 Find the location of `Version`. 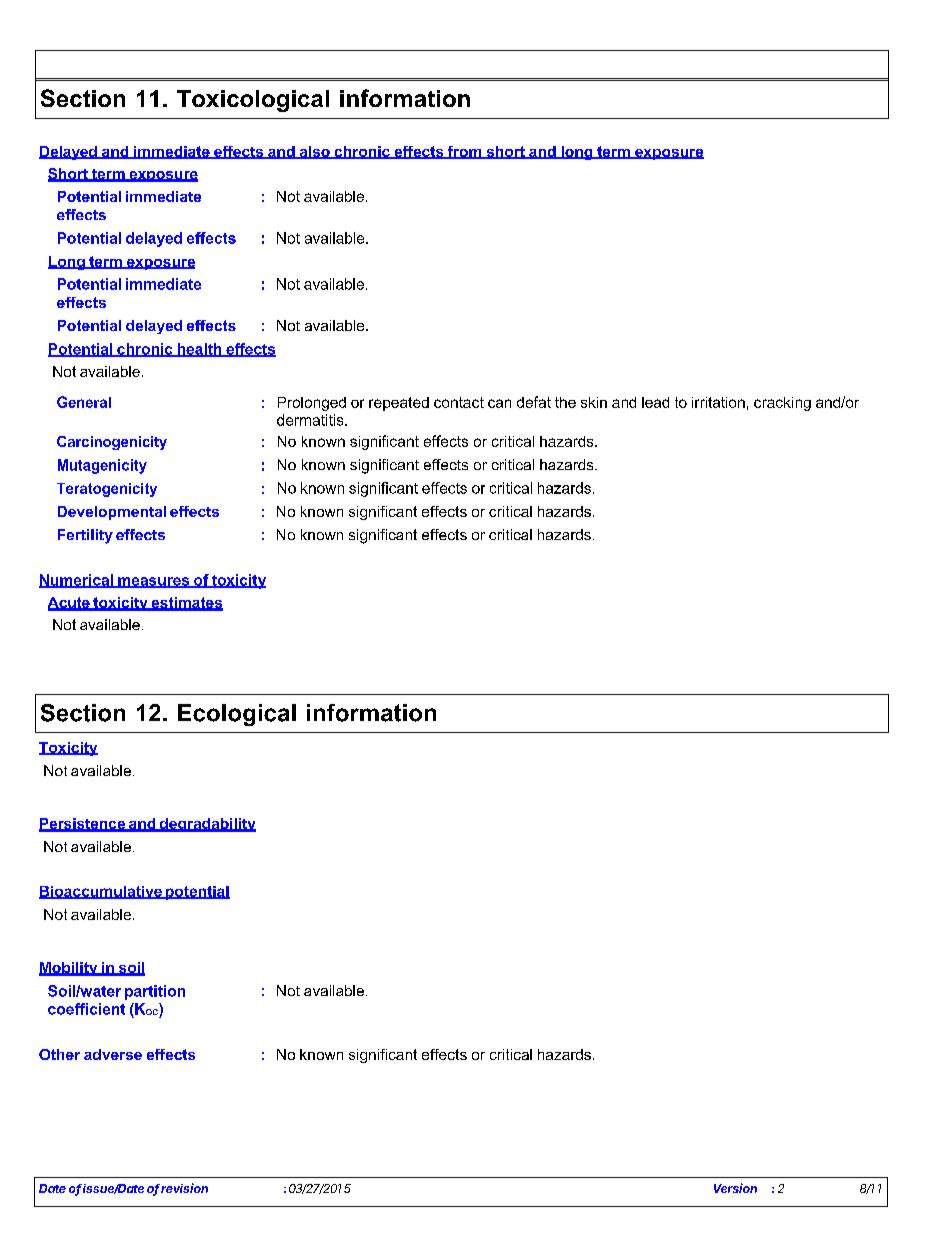

Version is located at coordinates (735, 1188).
